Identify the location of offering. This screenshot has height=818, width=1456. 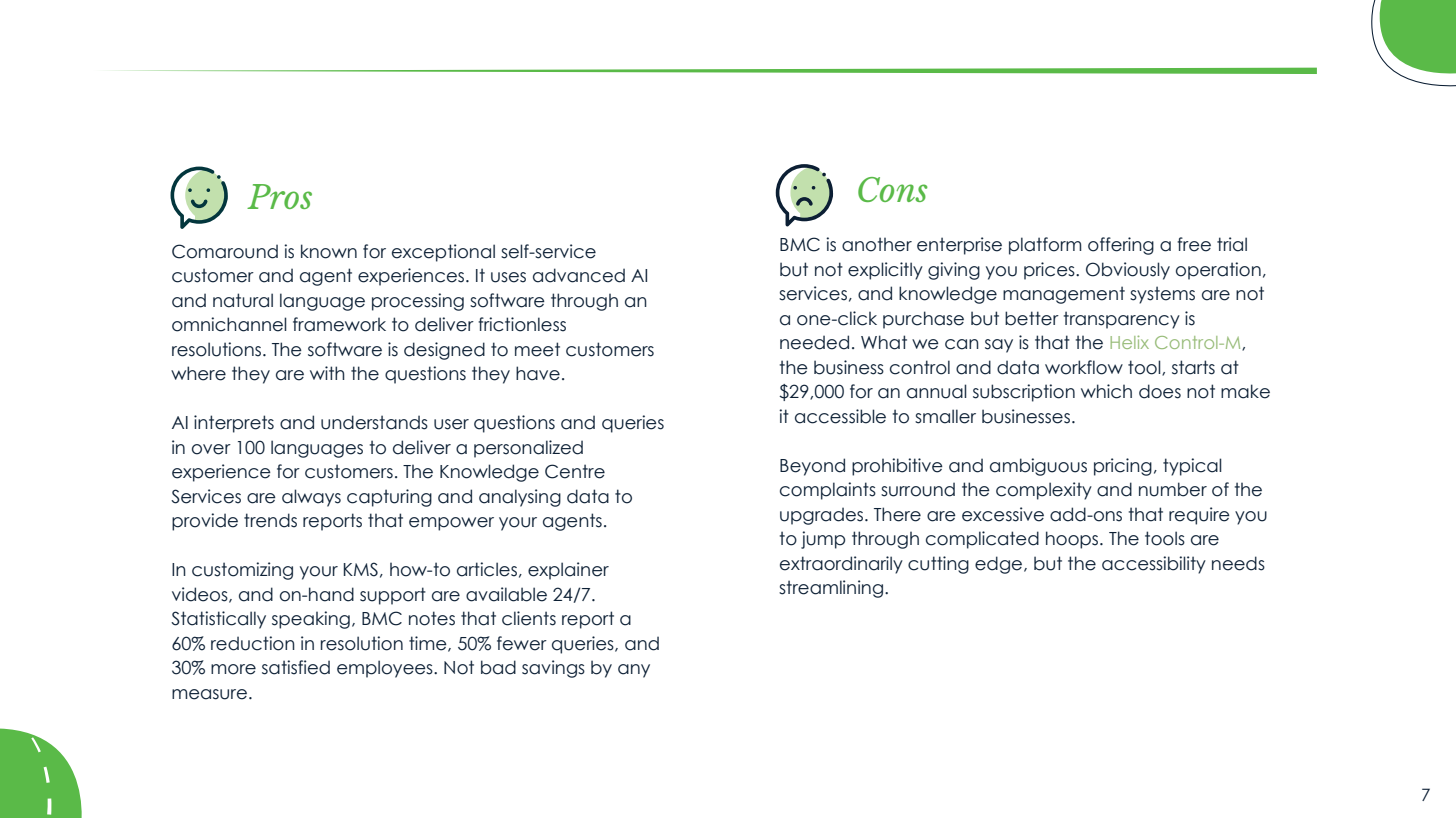
(1121, 246).
